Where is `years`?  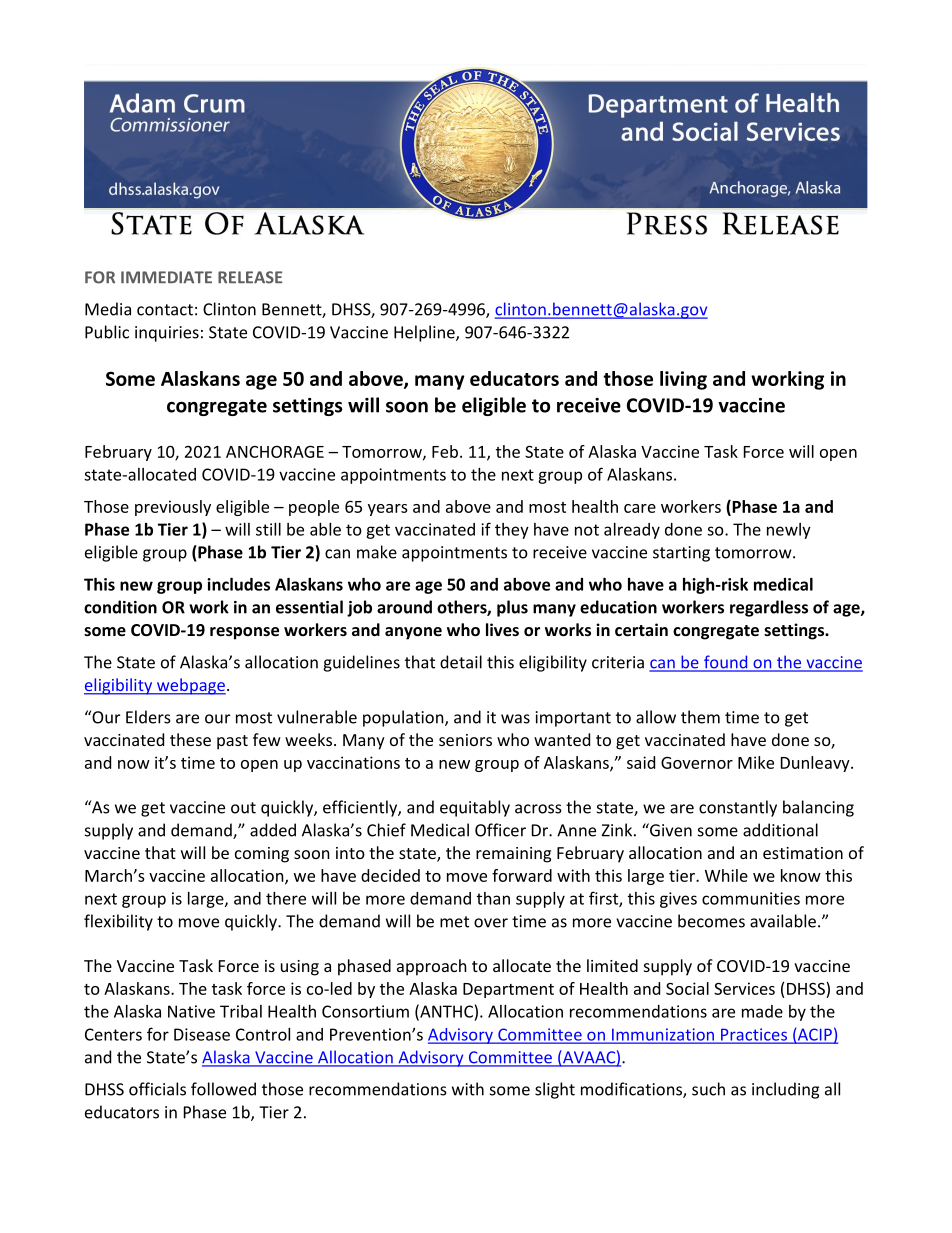
years is located at coordinates (388, 510).
